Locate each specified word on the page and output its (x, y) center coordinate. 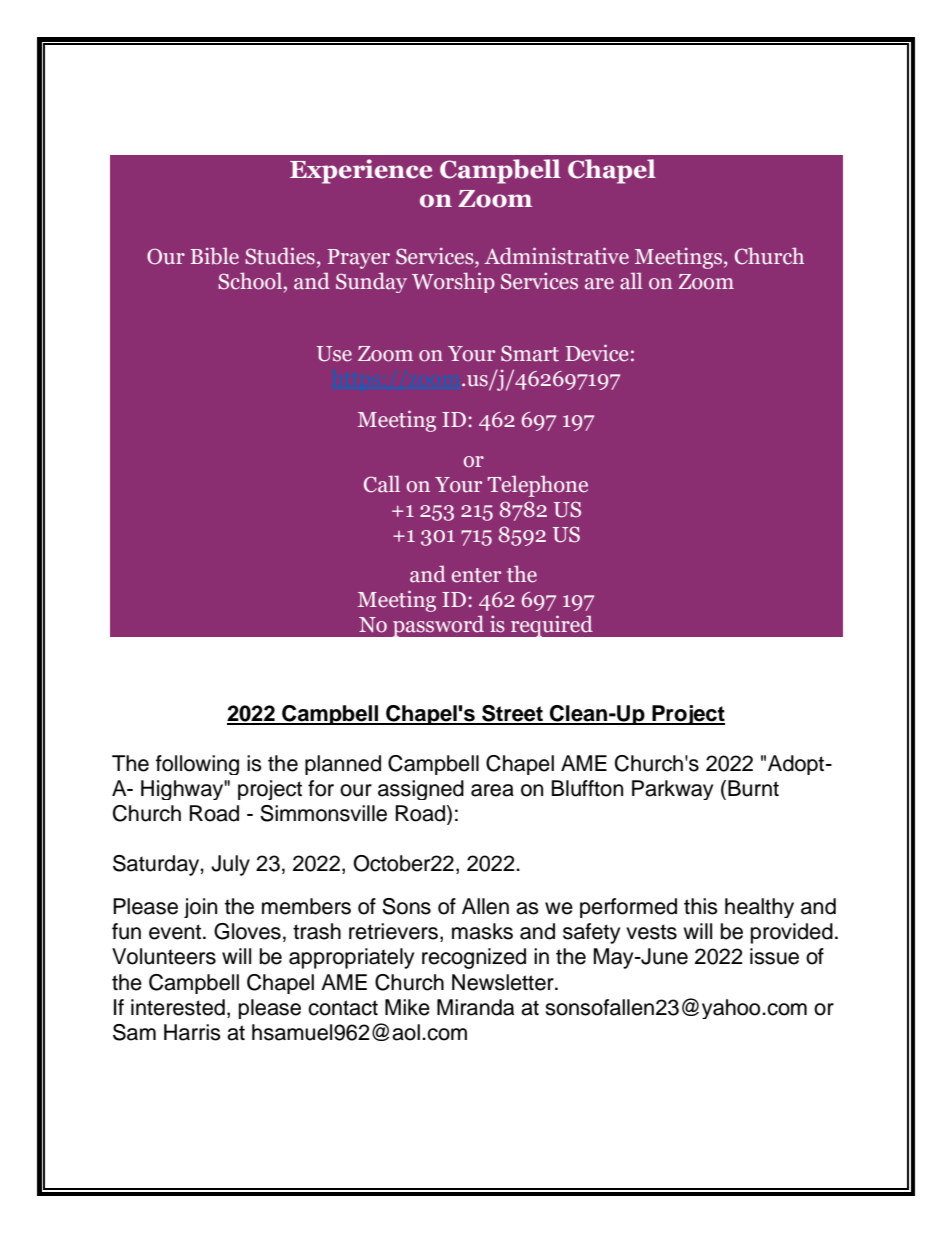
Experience (361, 171)
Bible (215, 256)
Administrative (556, 256)
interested (178, 1007)
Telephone (538, 486)
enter (476, 575)
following (197, 765)
